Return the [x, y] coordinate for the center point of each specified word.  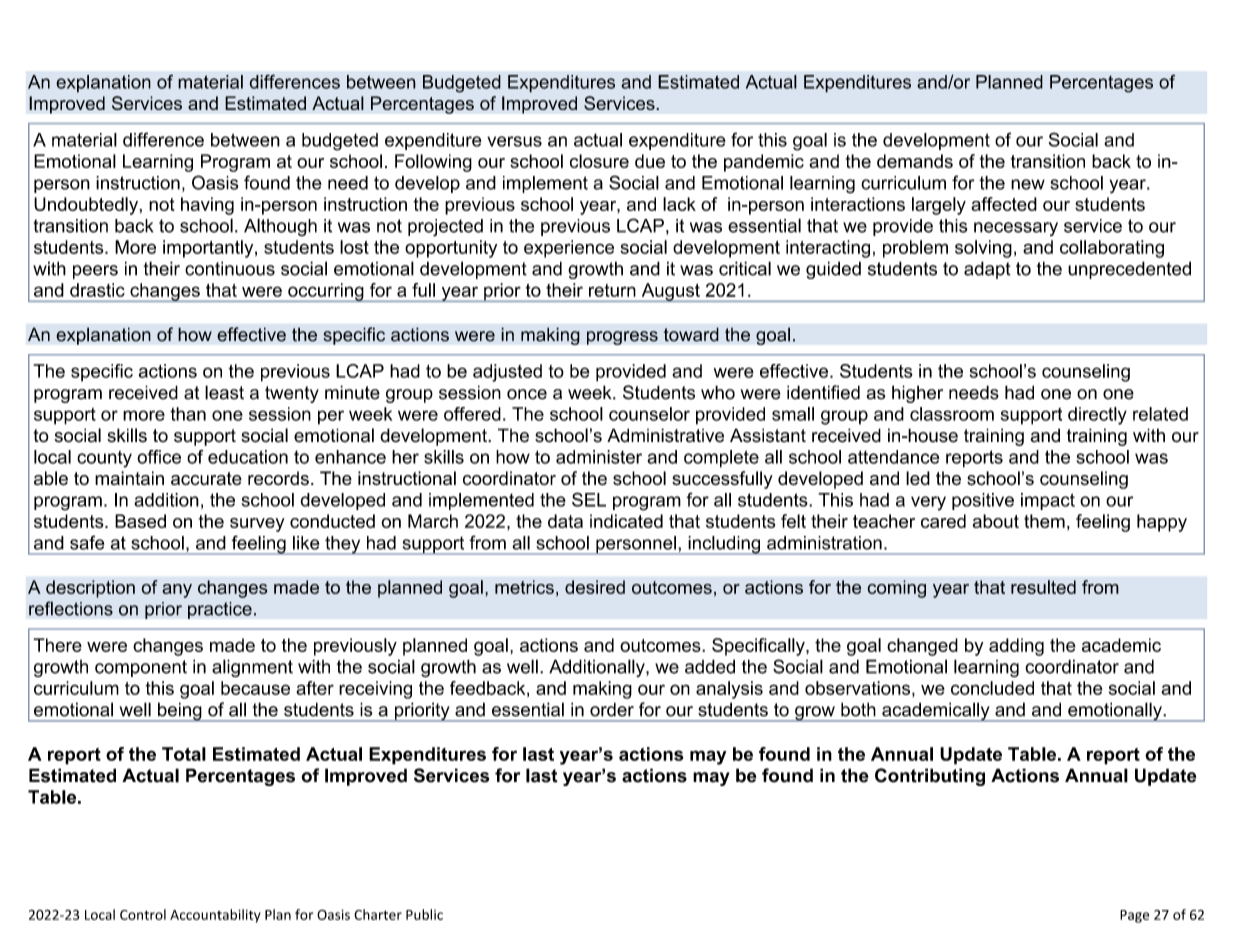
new [1028, 184]
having [207, 206]
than [188, 414]
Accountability [215, 916]
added [710, 666]
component [141, 668]
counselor [649, 414]
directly [1097, 416]
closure [599, 161]
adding [1016, 647]
